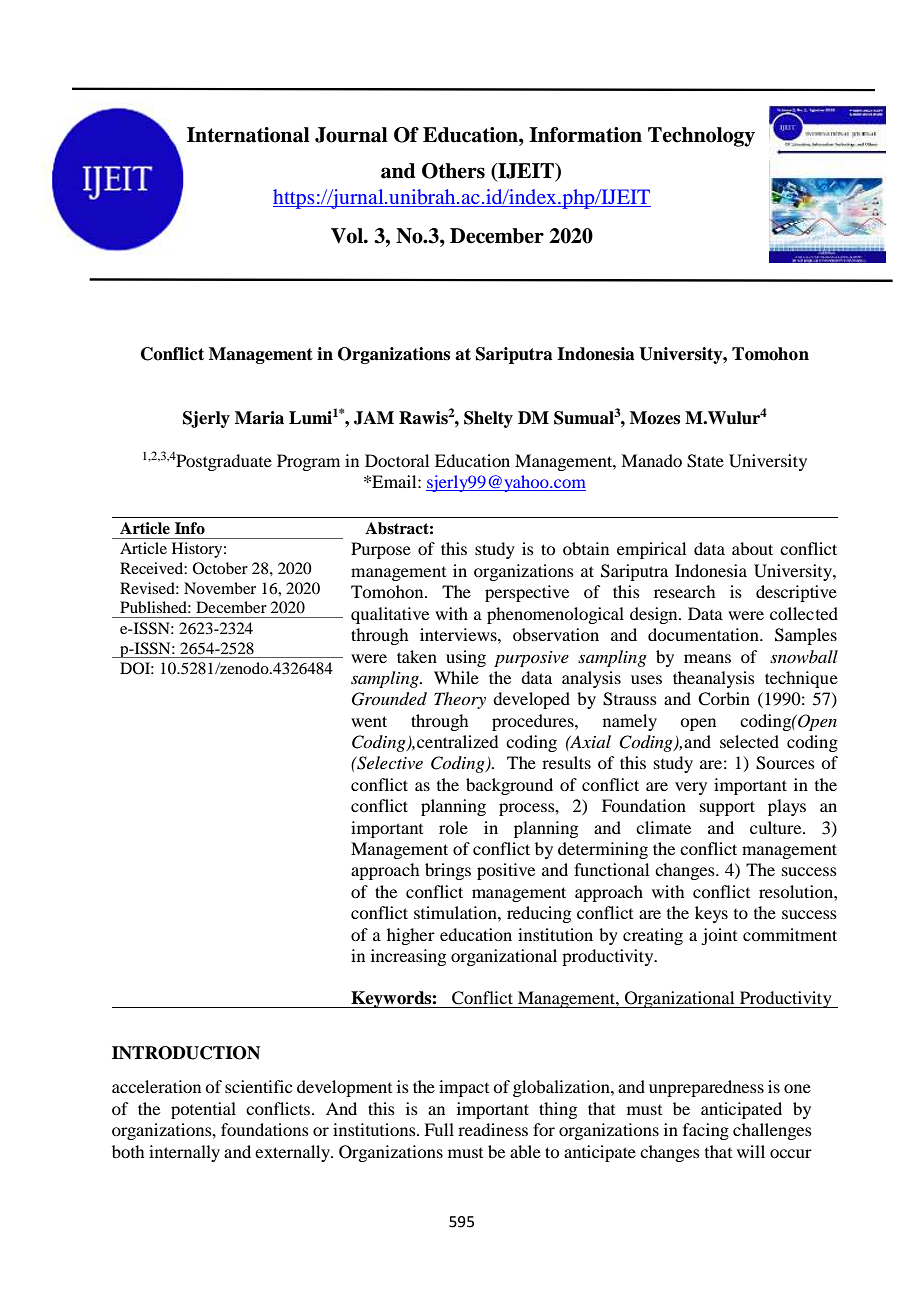  What do you see at coordinates (727, 808) in the screenshot?
I see `support` at bounding box center [727, 808].
